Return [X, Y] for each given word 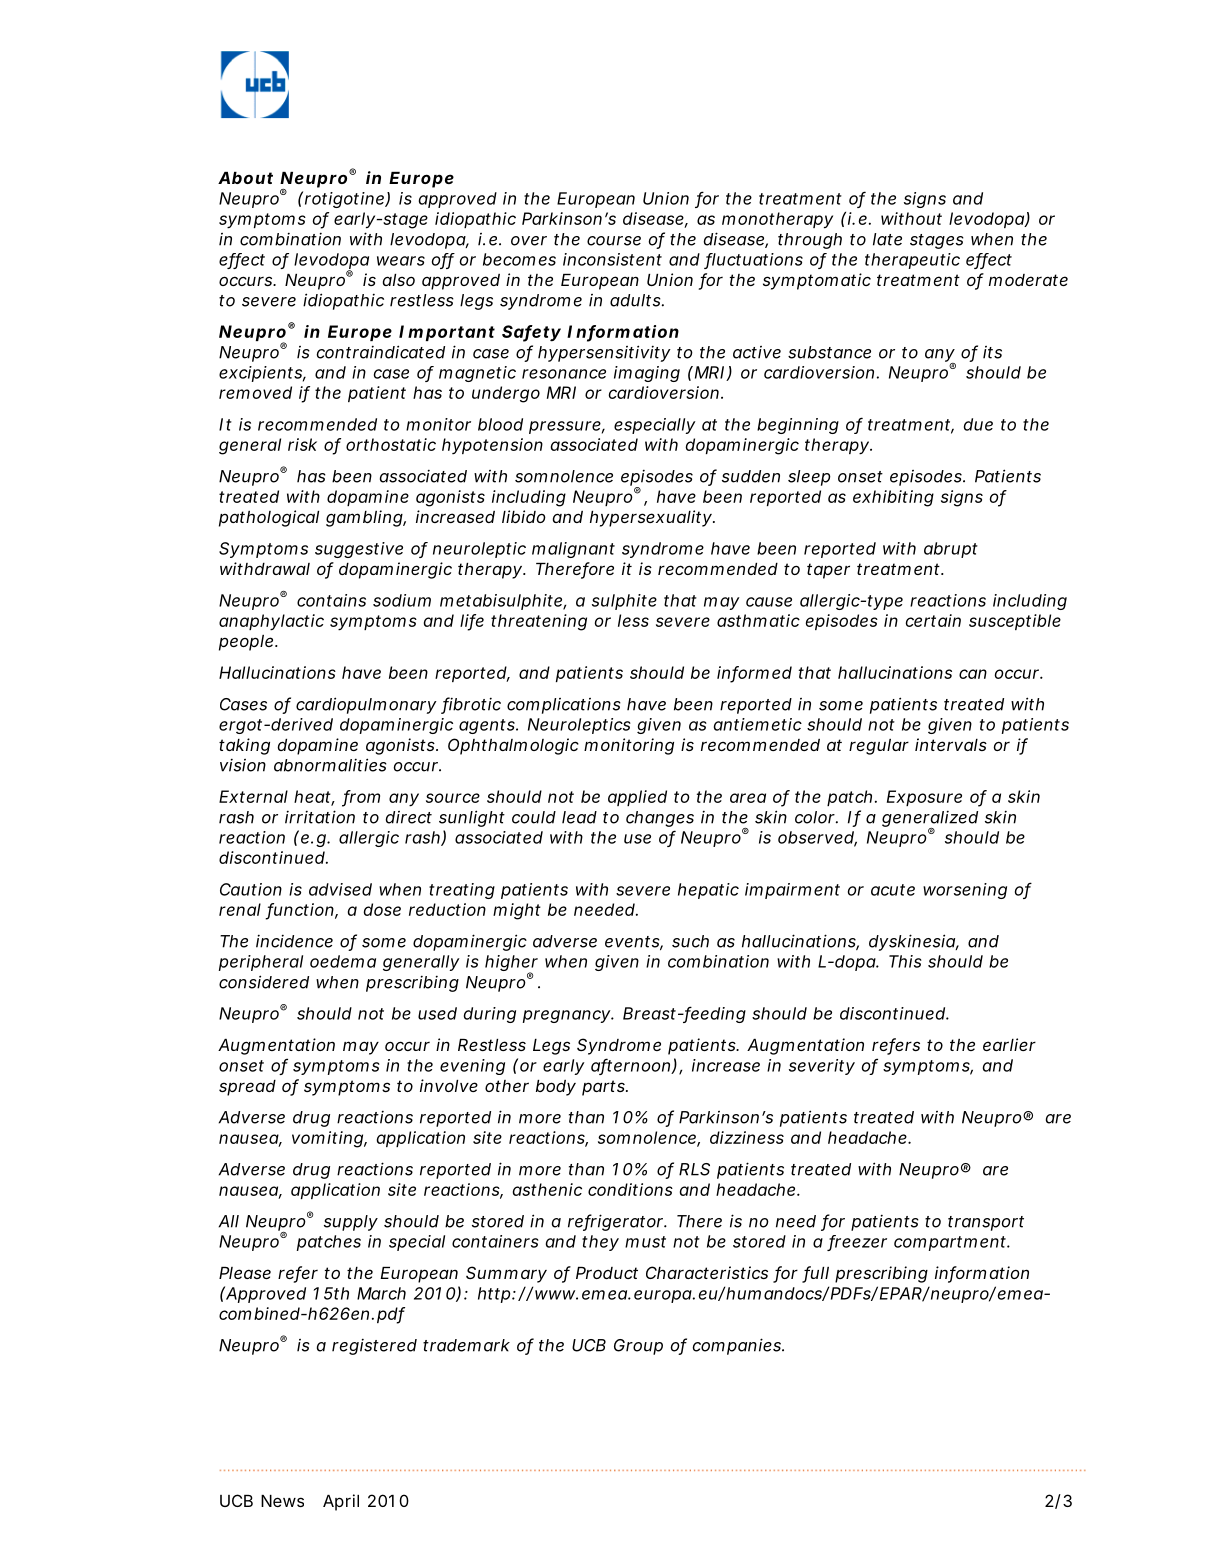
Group [638, 1347]
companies [738, 1346]
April [341, 1502]
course [614, 241]
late [887, 239]
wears [401, 261]
